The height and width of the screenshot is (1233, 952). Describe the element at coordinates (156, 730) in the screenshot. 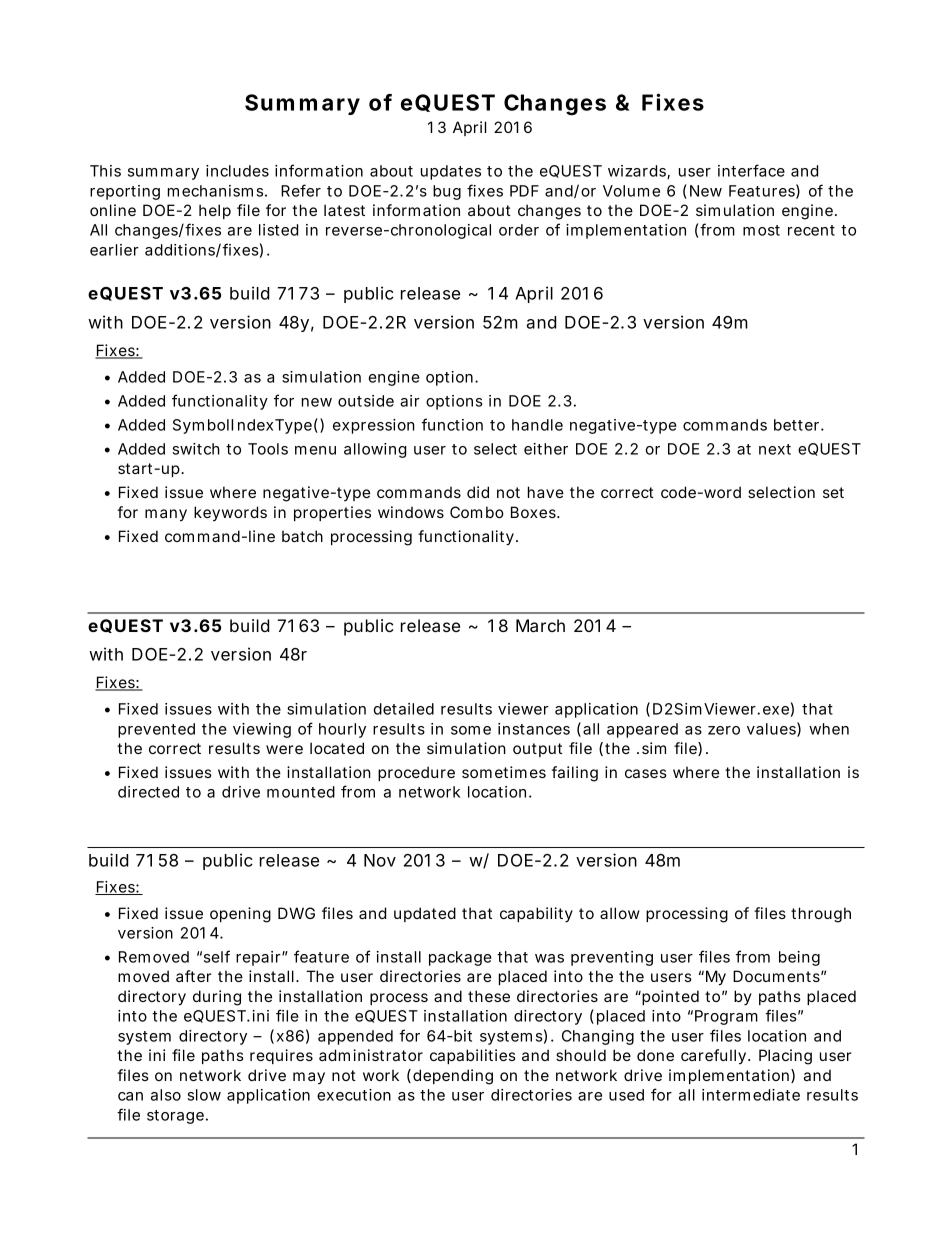

I see `prevented` at that location.
